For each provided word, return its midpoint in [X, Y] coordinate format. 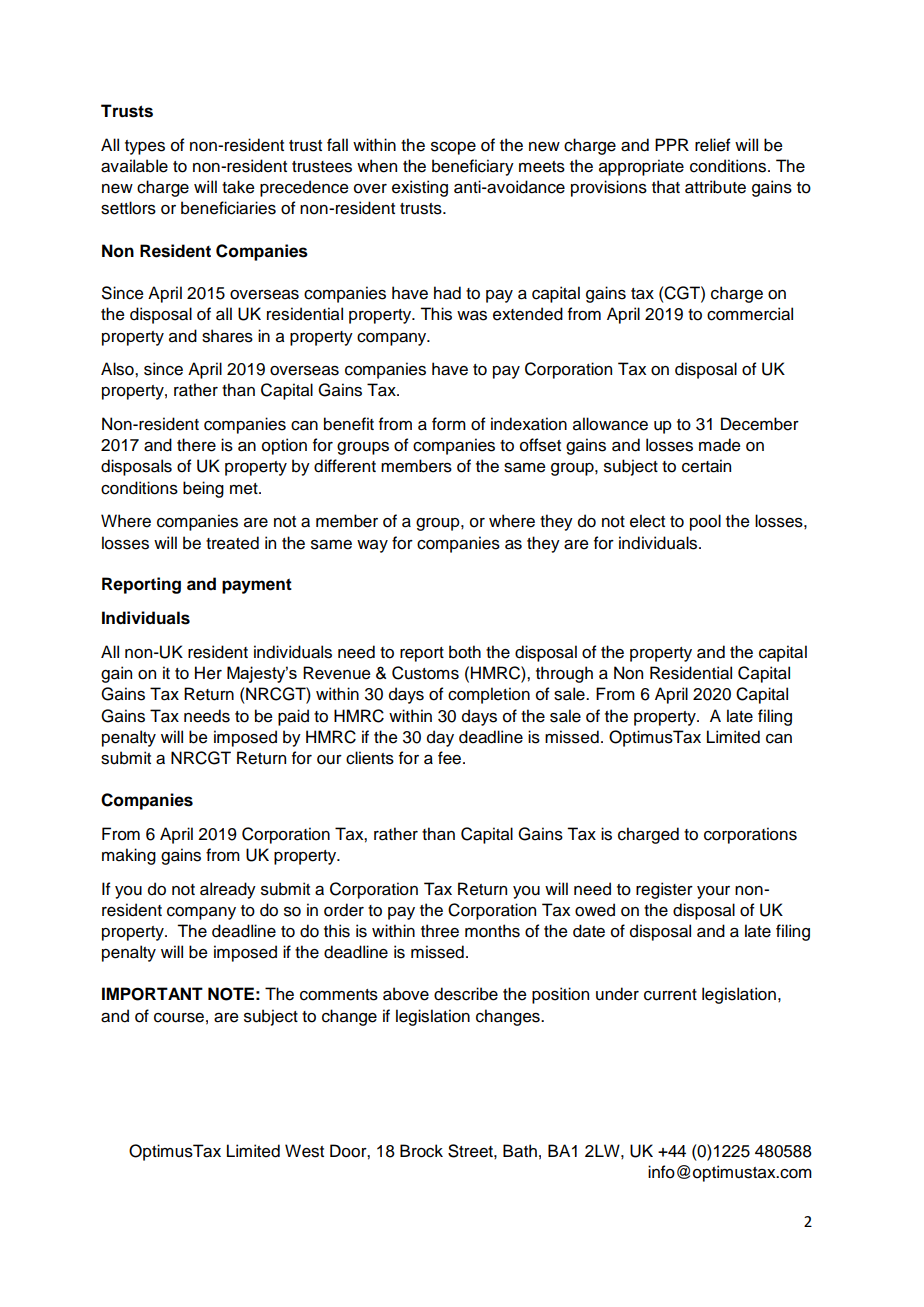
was [472, 316]
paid [293, 717]
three [440, 931]
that [666, 187]
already [228, 890]
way [372, 546]
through [564, 674]
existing [420, 188]
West [304, 1151]
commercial [750, 314]
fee [451, 758]
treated [232, 543]
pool [705, 522]
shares [227, 336]
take [238, 187]
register [664, 890]
